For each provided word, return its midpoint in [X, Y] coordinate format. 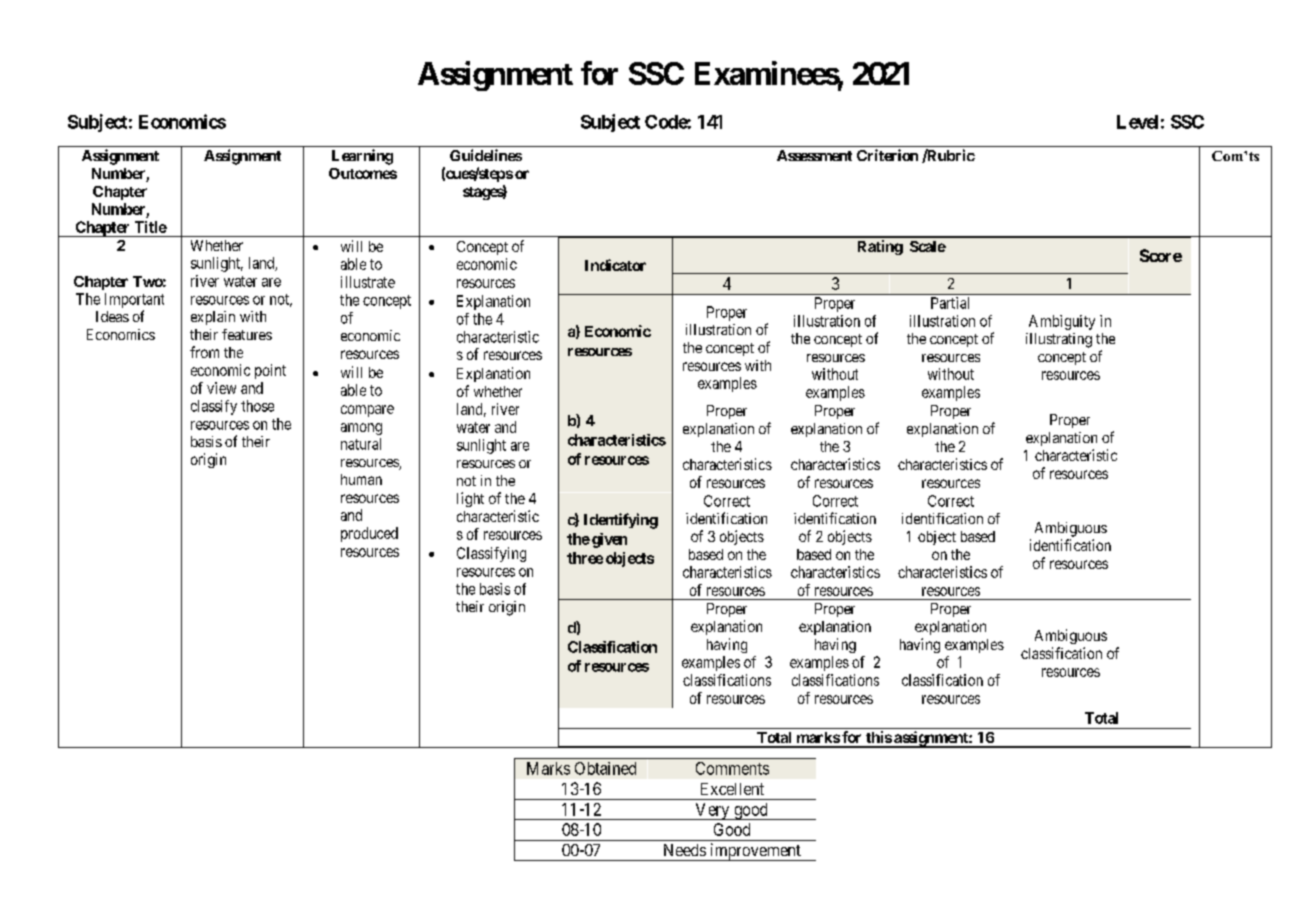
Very [712, 811]
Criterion [887, 155]
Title [151, 227]
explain [213, 318]
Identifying [621, 521]
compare [367, 411]
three [585, 558]
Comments [732, 768]
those [257, 406]
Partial [950, 303]
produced [369, 534]
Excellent [732, 789]
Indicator [615, 265]
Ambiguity [1062, 322]
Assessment [814, 155]
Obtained [605, 768]
